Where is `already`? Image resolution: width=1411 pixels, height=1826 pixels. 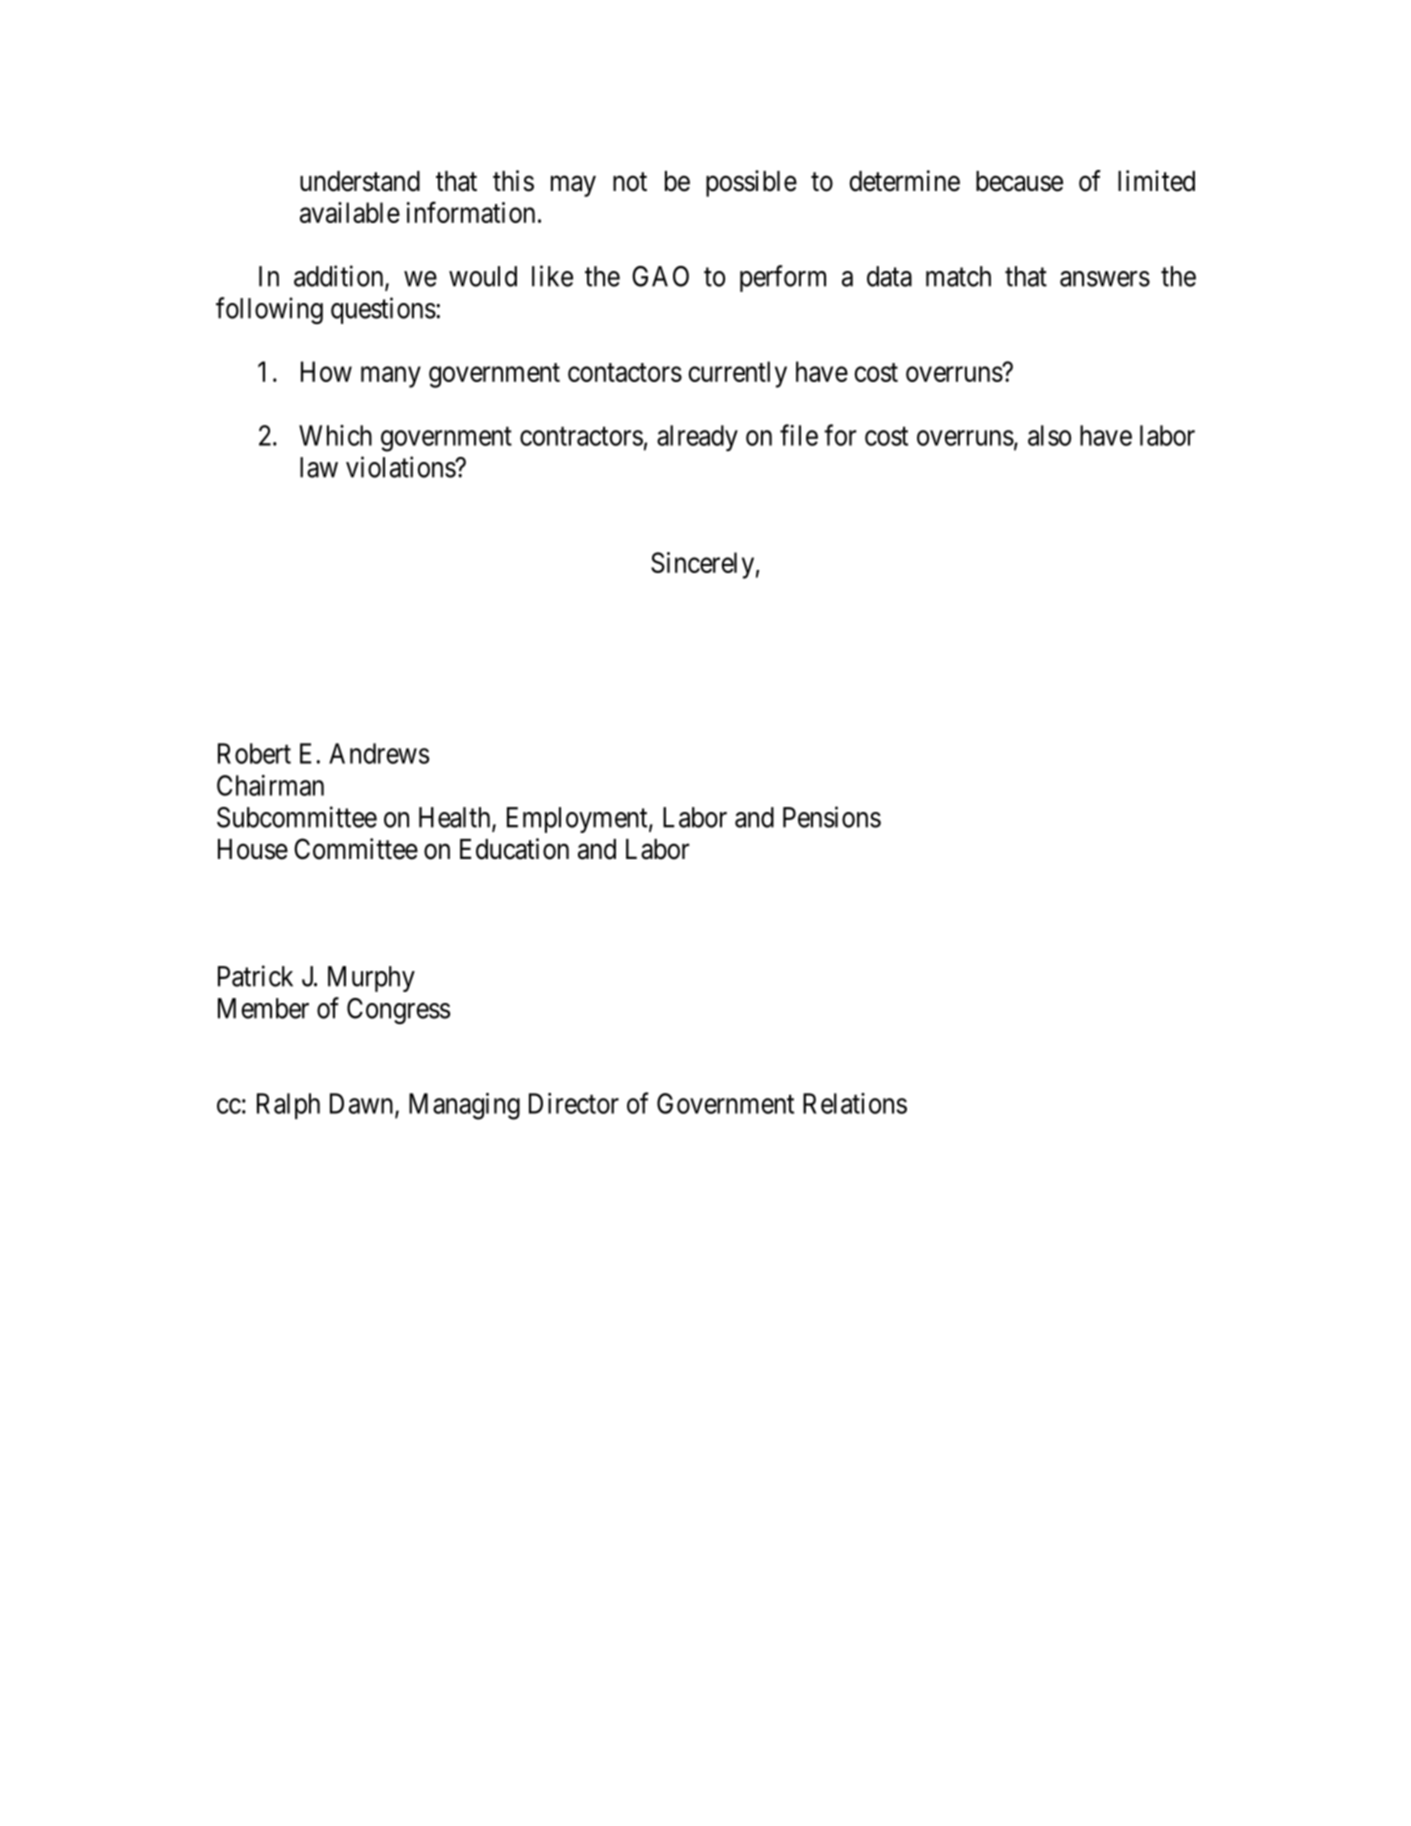
already is located at coordinates (697, 438).
